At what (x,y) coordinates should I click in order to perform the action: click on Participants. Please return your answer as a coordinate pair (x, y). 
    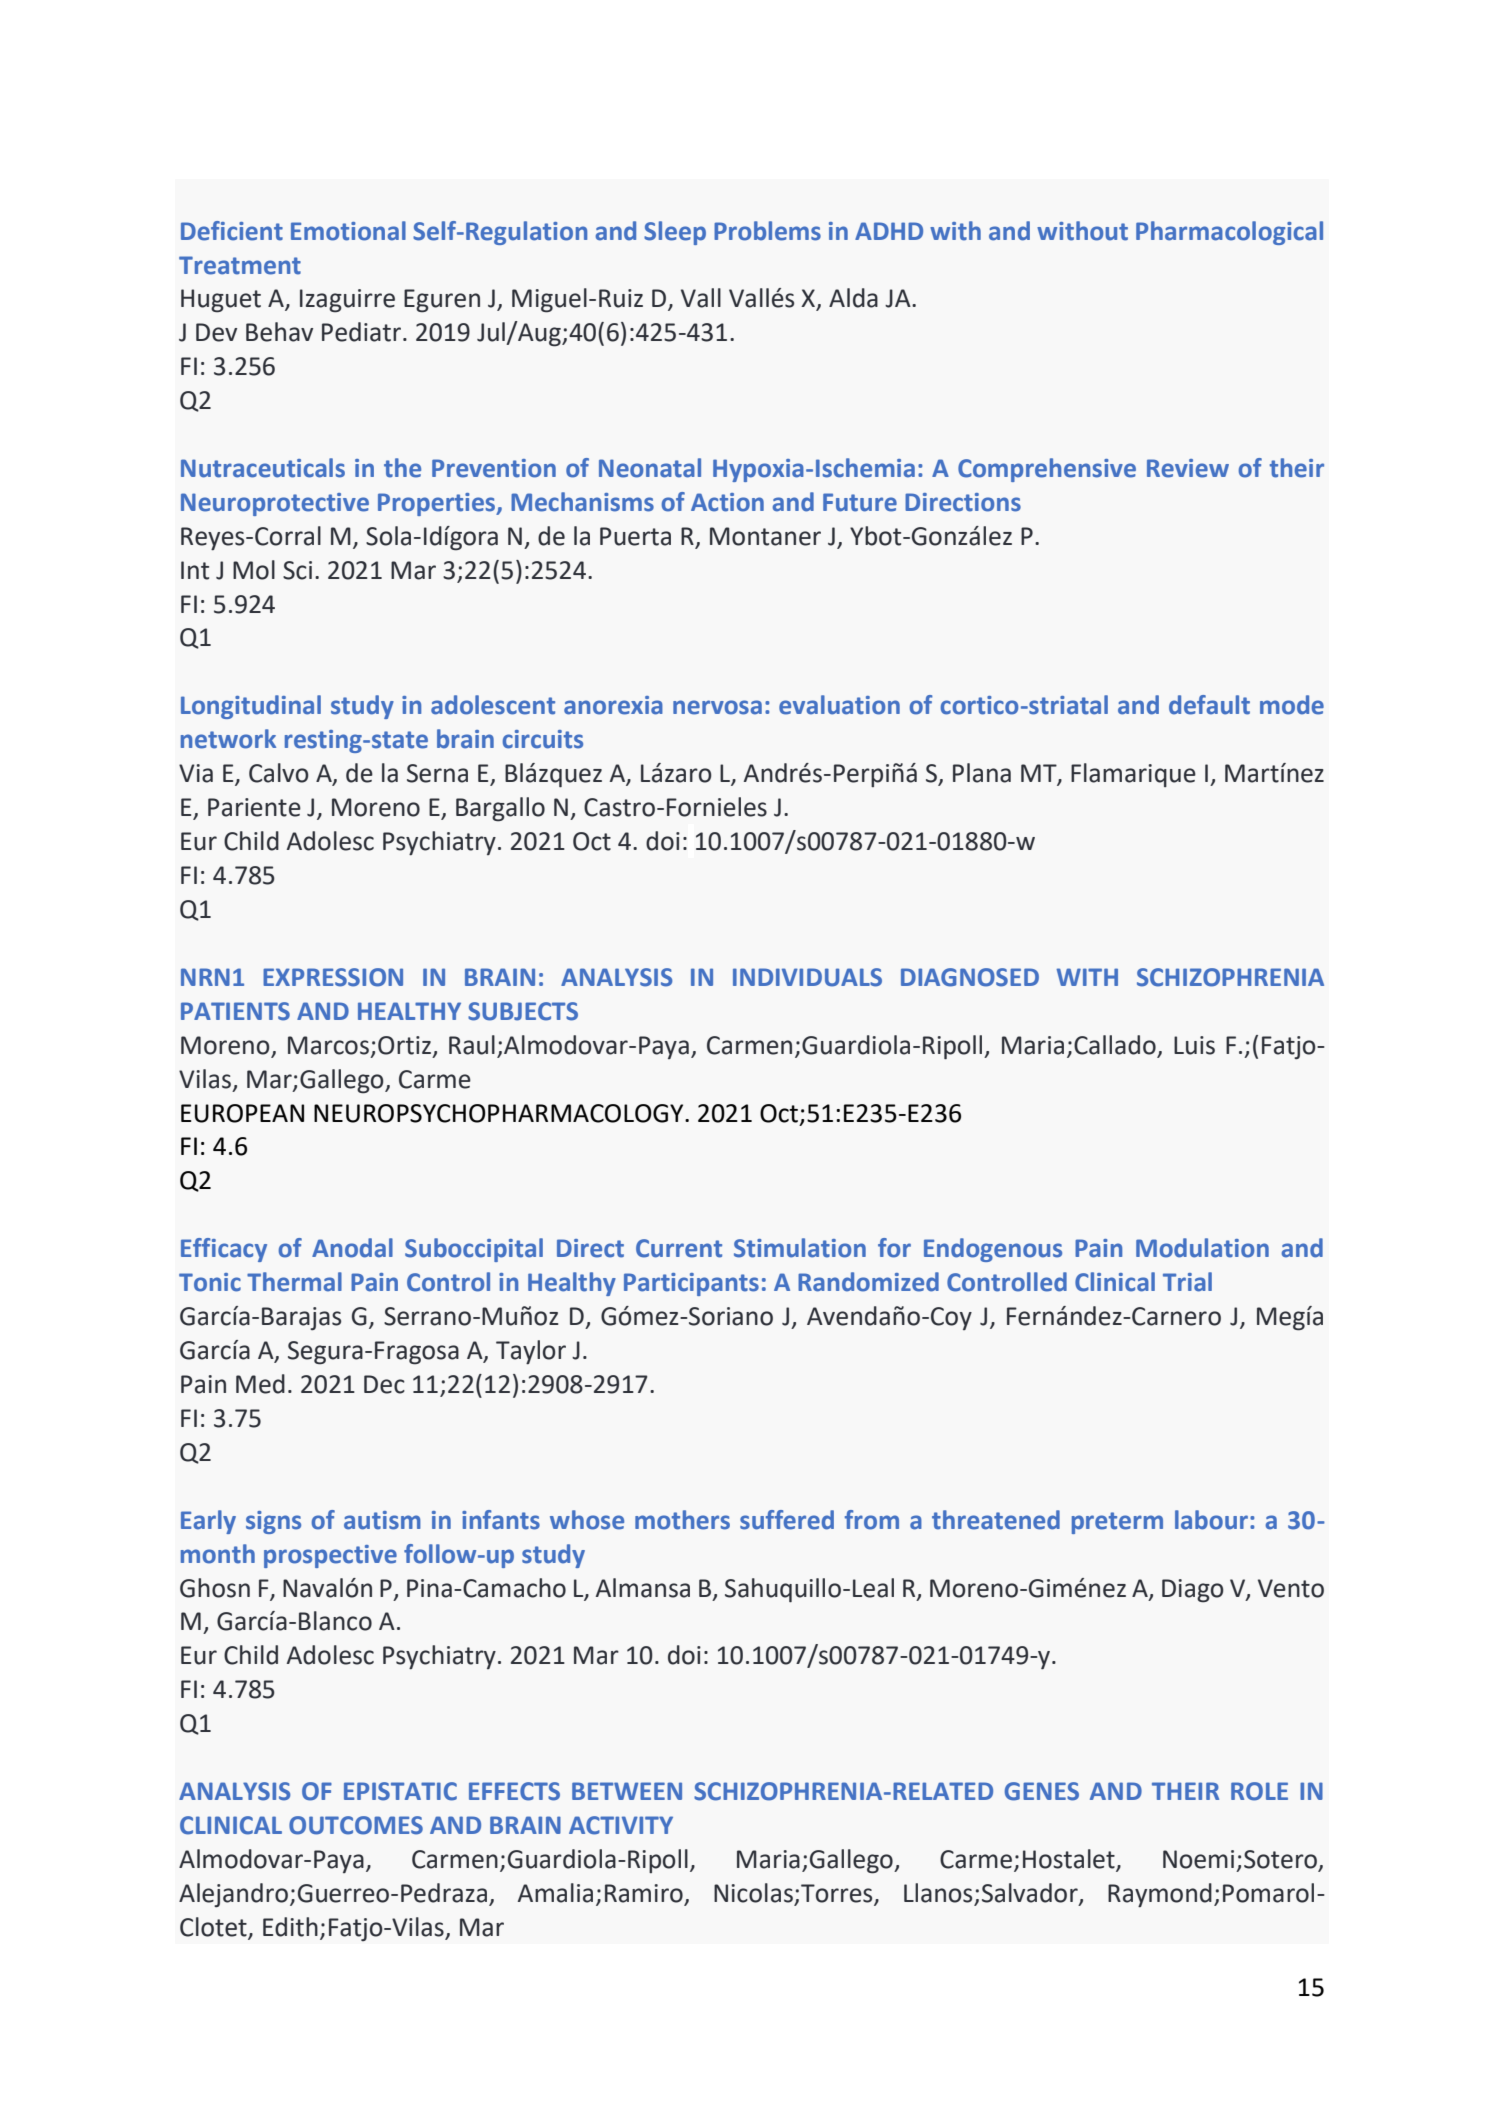
    Looking at the image, I should click on (691, 1284).
